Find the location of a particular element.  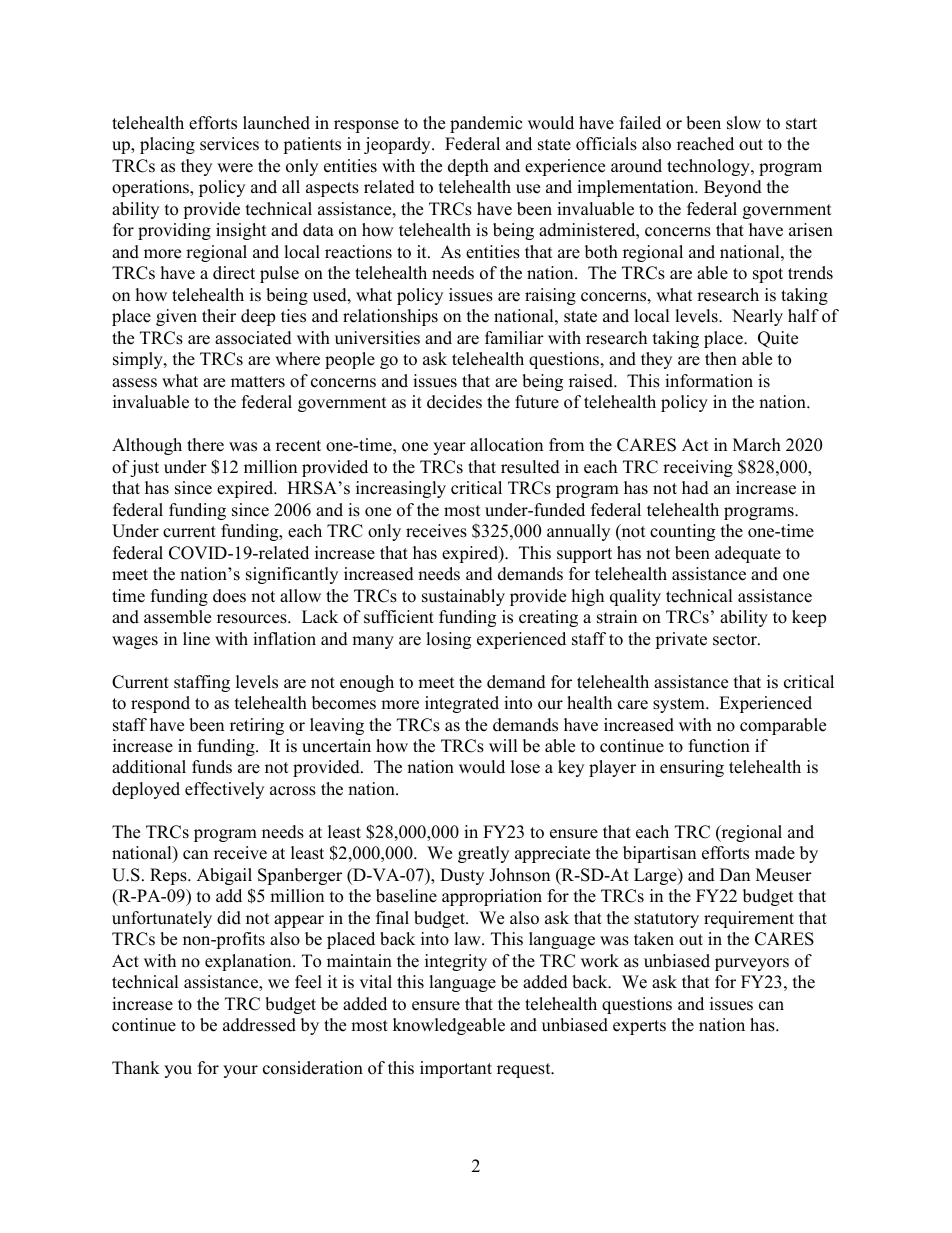

March is located at coordinates (757, 445).
